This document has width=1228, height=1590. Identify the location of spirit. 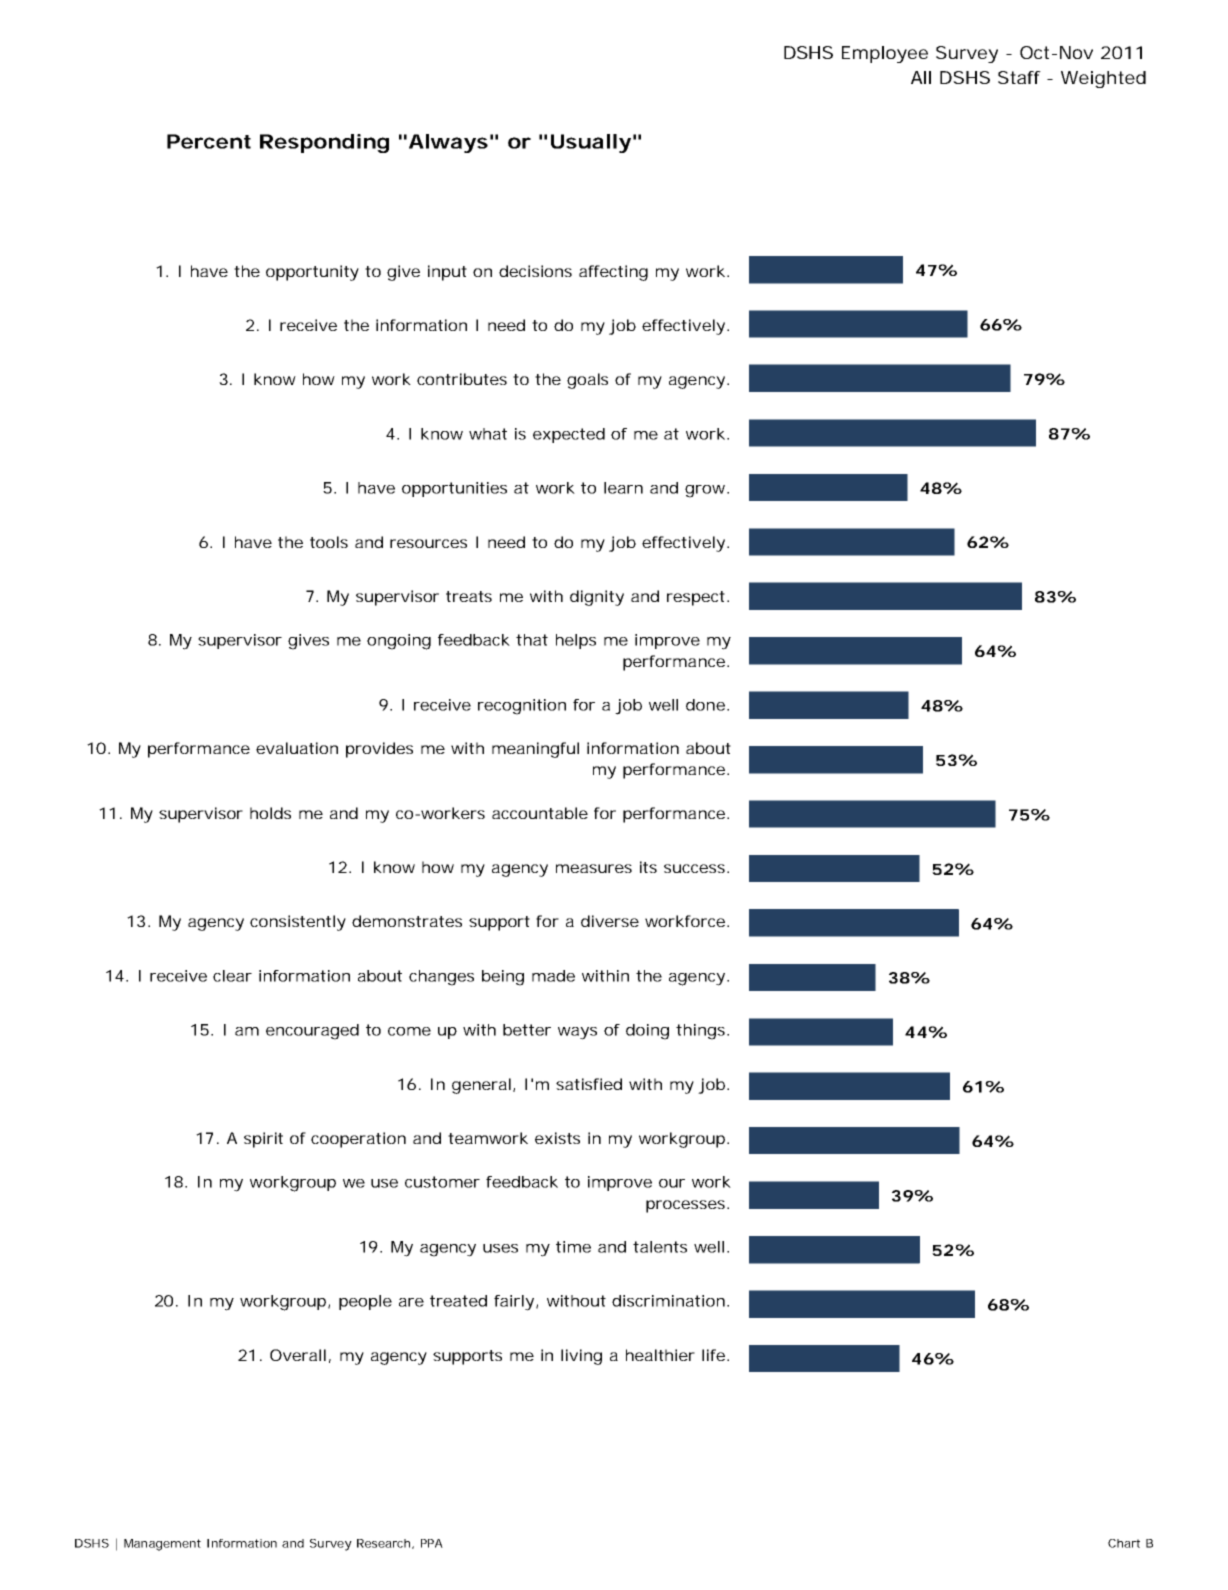
(263, 1140).
